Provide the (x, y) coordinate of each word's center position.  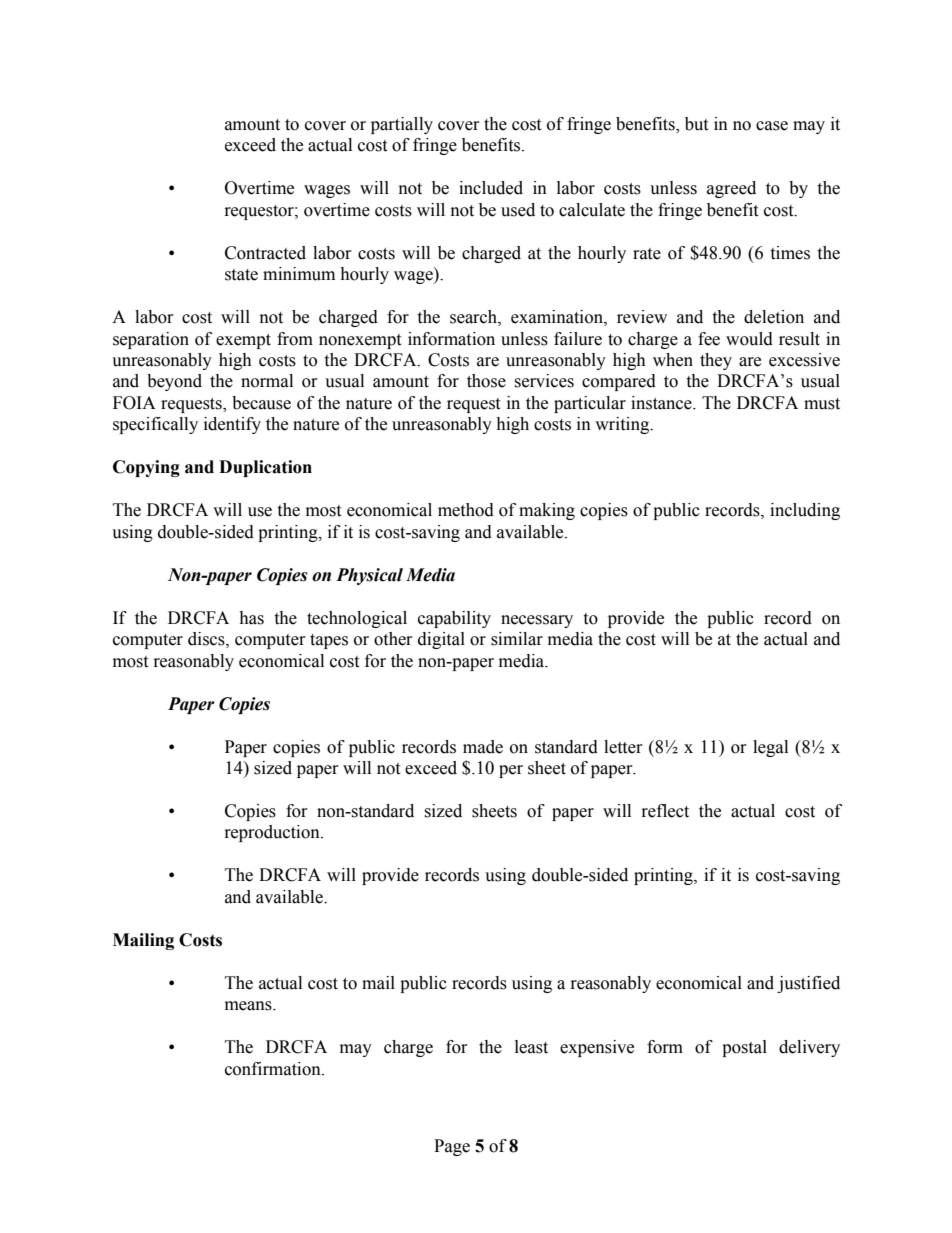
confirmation (274, 1069)
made (483, 747)
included (491, 188)
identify (232, 425)
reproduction (273, 833)
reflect (665, 811)
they (716, 361)
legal (770, 748)
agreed (731, 189)
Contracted (265, 253)
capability (454, 619)
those (486, 381)
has (251, 618)
